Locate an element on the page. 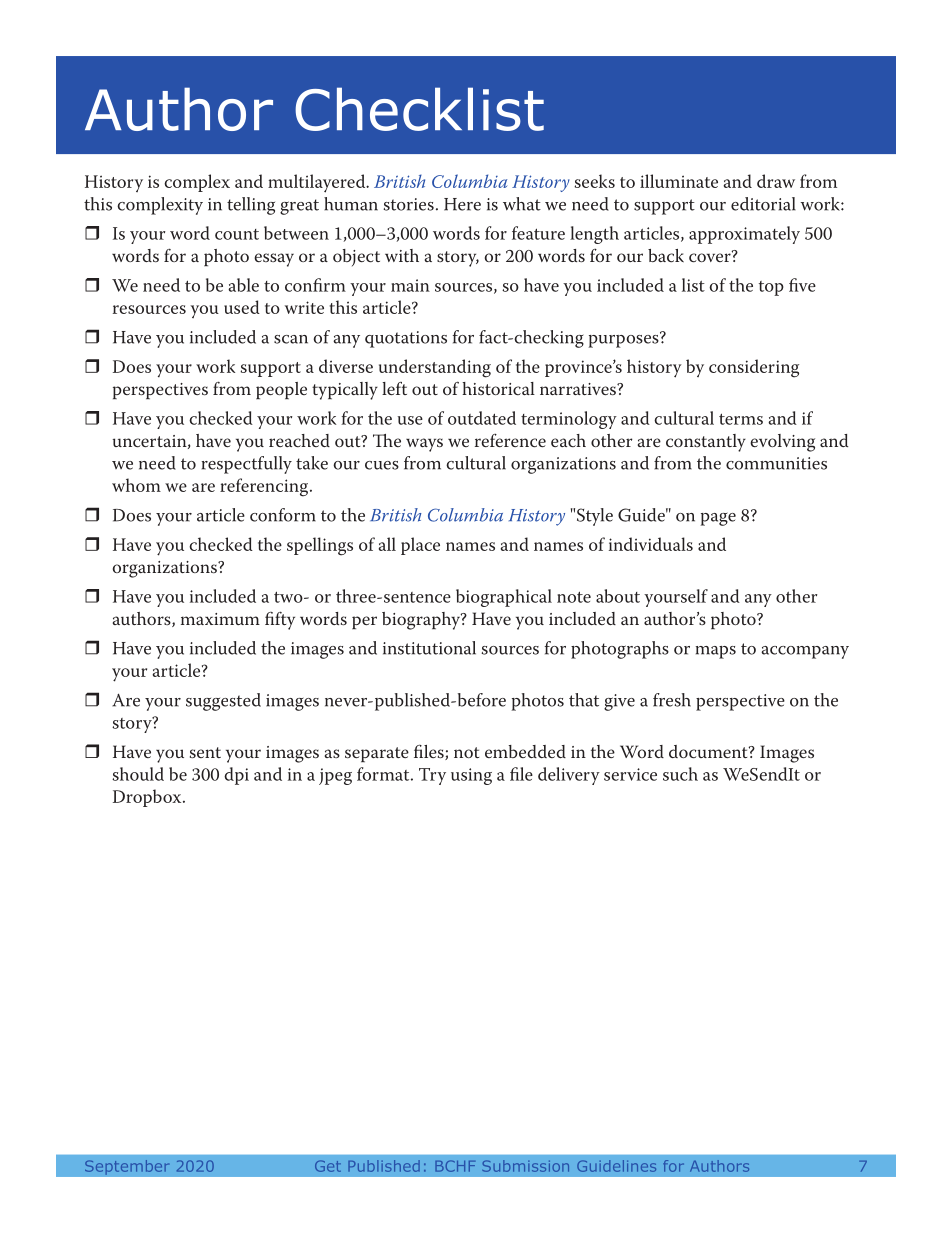 The height and width of the page is (1233, 952). Submission is located at coordinates (525, 1166).
